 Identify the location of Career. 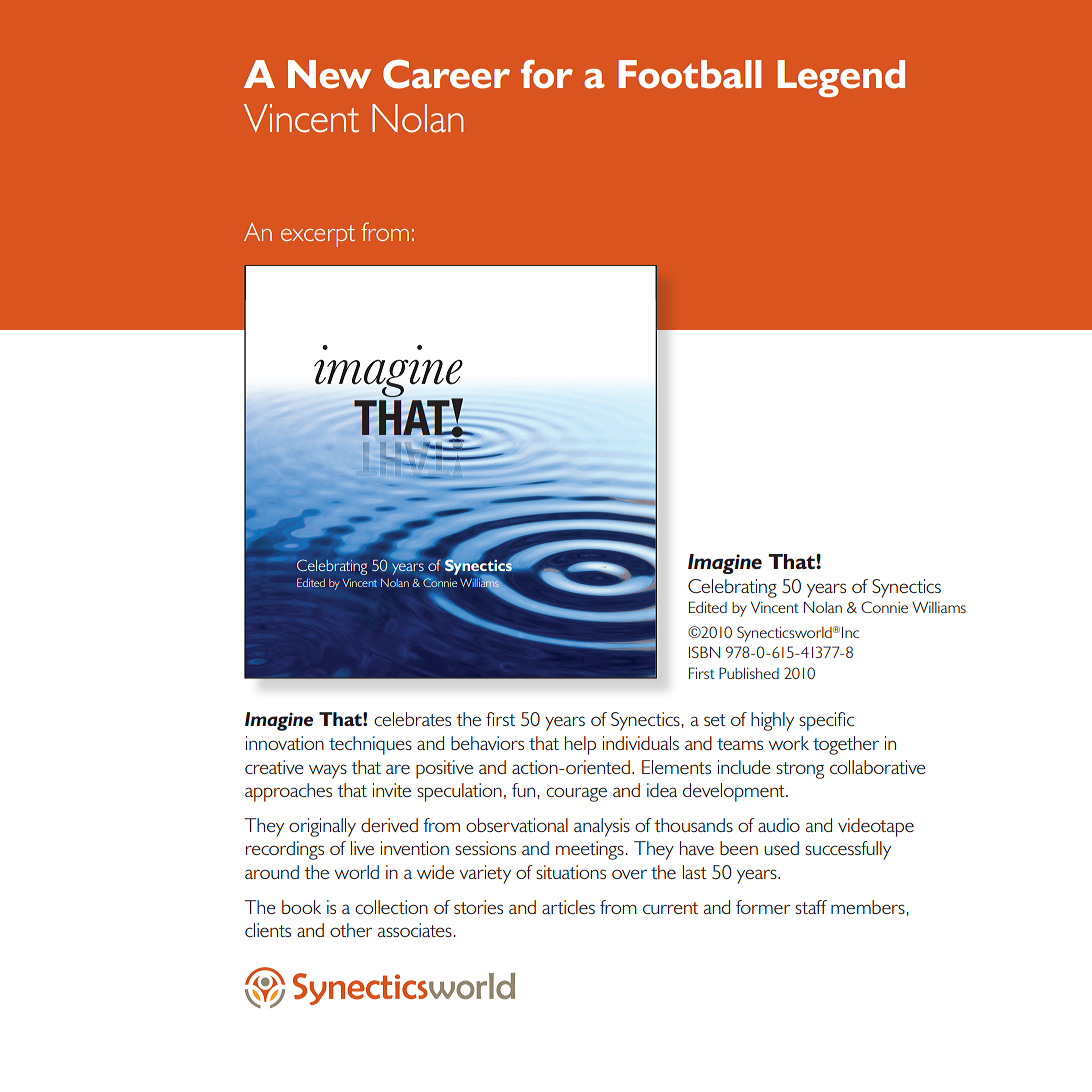
(446, 74).
